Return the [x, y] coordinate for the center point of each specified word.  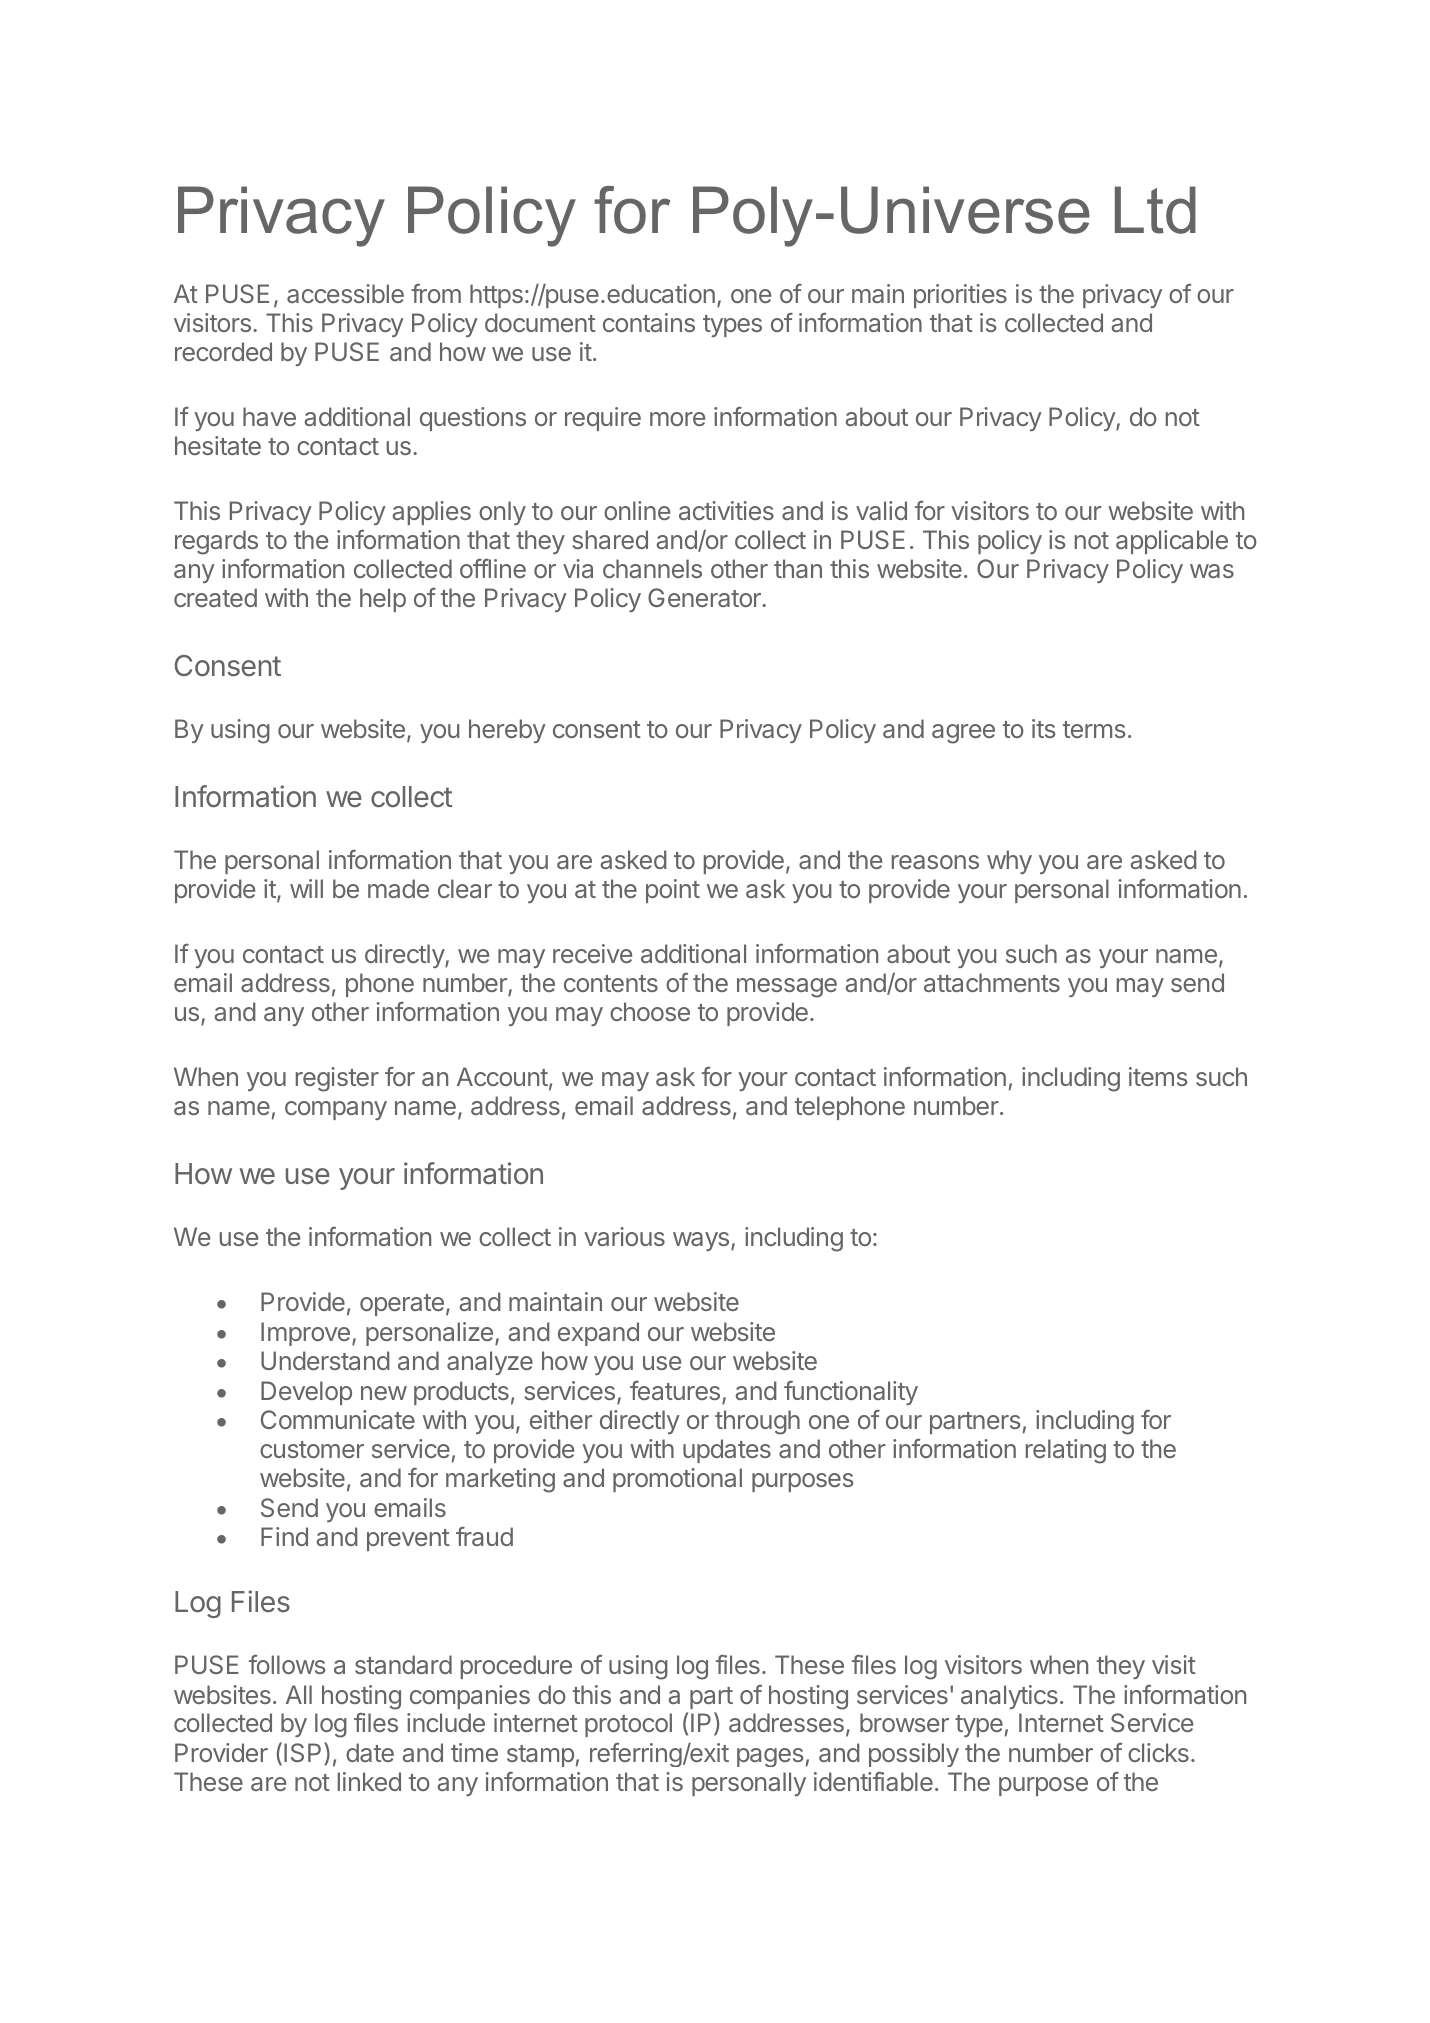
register [337, 1079]
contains [649, 322]
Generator [705, 597]
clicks [1158, 1752]
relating [1066, 1451]
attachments [992, 982]
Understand [325, 1360]
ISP [302, 1752]
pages [770, 1757]
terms [1094, 729]
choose [650, 1011]
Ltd [1155, 210]
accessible [345, 293]
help [383, 600]
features [675, 1390]
